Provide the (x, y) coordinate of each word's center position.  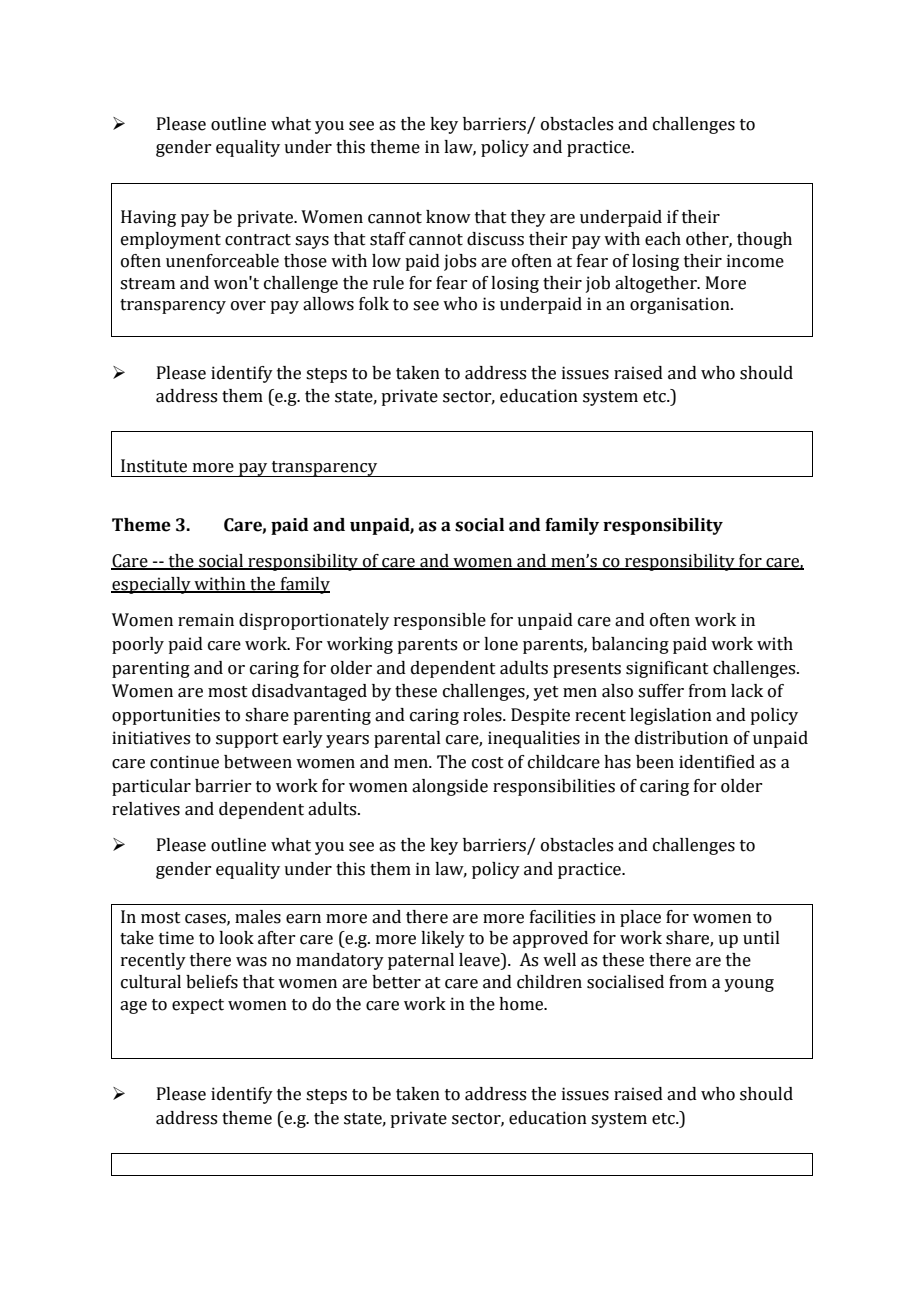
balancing (630, 645)
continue (184, 762)
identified (717, 762)
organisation (681, 305)
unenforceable (222, 261)
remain (206, 620)
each (663, 239)
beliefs (212, 982)
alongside (450, 787)
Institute (154, 466)
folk (374, 304)
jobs (460, 262)
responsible (440, 621)
